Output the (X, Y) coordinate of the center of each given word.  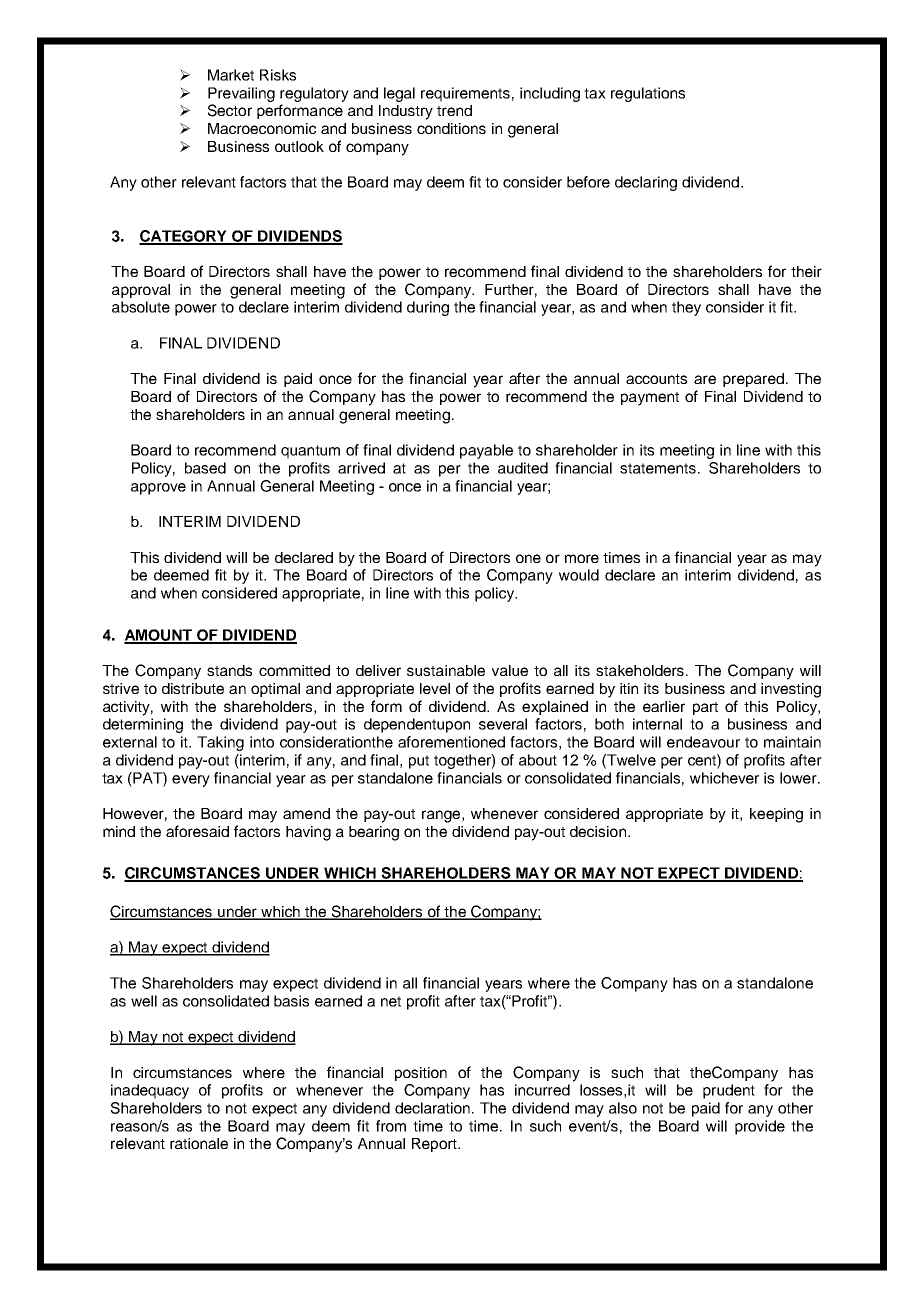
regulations (648, 94)
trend (454, 110)
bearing (374, 833)
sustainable (446, 670)
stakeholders (641, 670)
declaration (432, 1108)
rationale (199, 1143)
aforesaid (197, 831)
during (428, 308)
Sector (230, 110)
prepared (753, 380)
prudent (729, 1091)
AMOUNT (159, 636)
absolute (141, 307)
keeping (776, 815)
